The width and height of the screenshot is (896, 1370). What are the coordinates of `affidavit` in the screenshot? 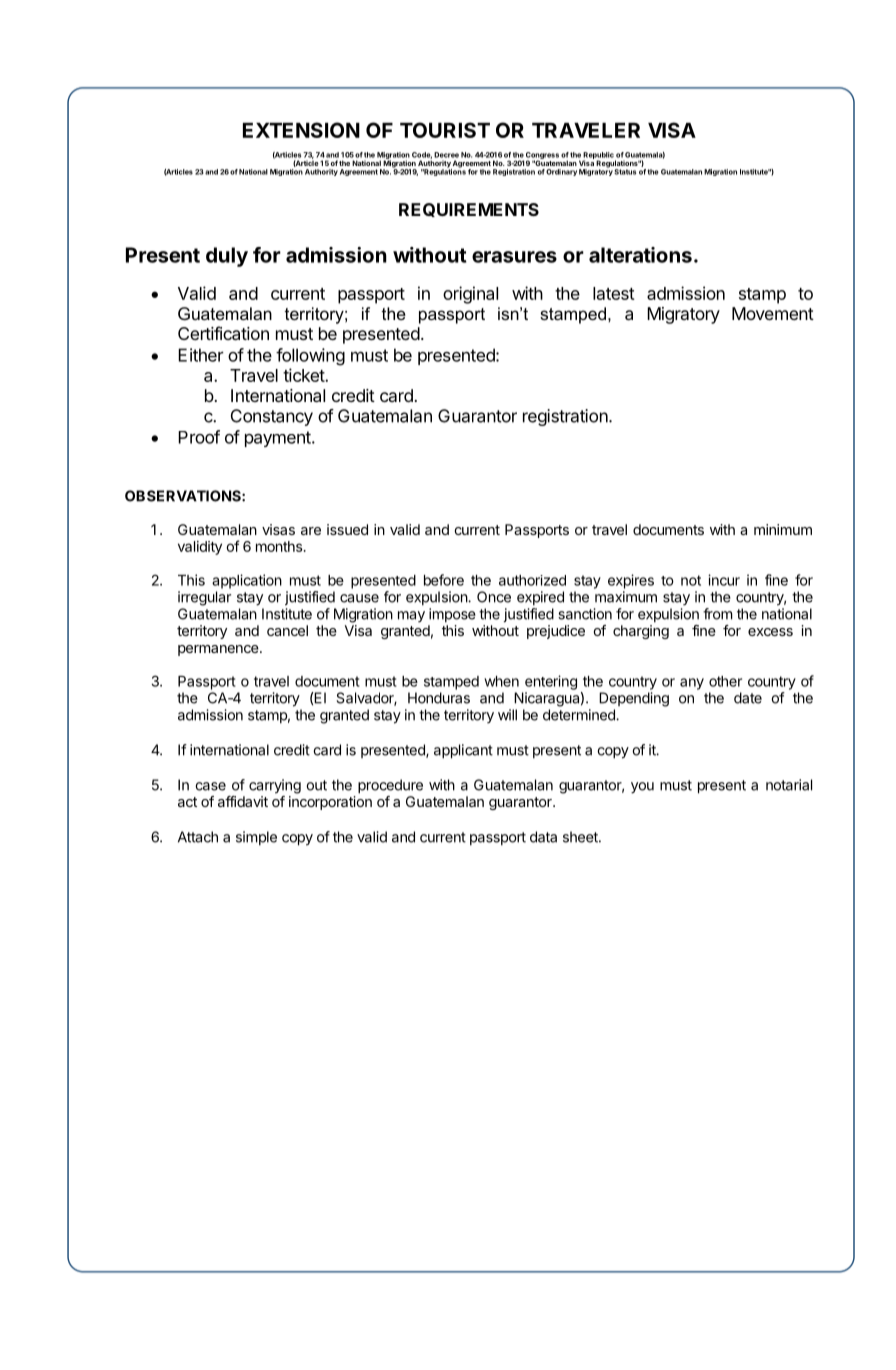 It's located at (243, 801).
